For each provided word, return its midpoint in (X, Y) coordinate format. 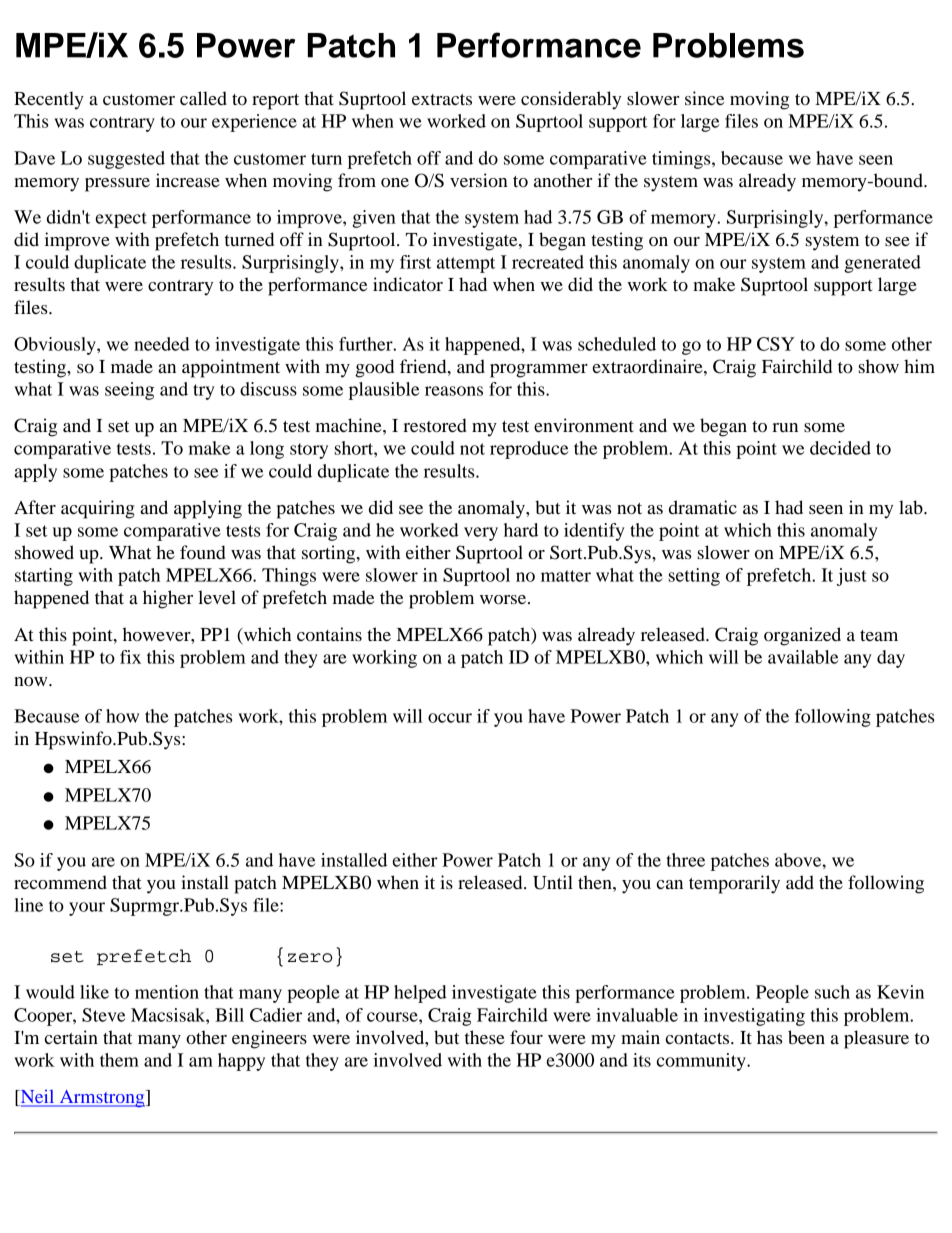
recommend (60, 882)
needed (162, 344)
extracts (442, 99)
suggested (126, 160)
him (919, 366)
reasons (454, 391)
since (704, 98)
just (852, 577)
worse (504, 599)
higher (168, 599)
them (119, 1060)
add (800, 882)
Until (553, 882)
